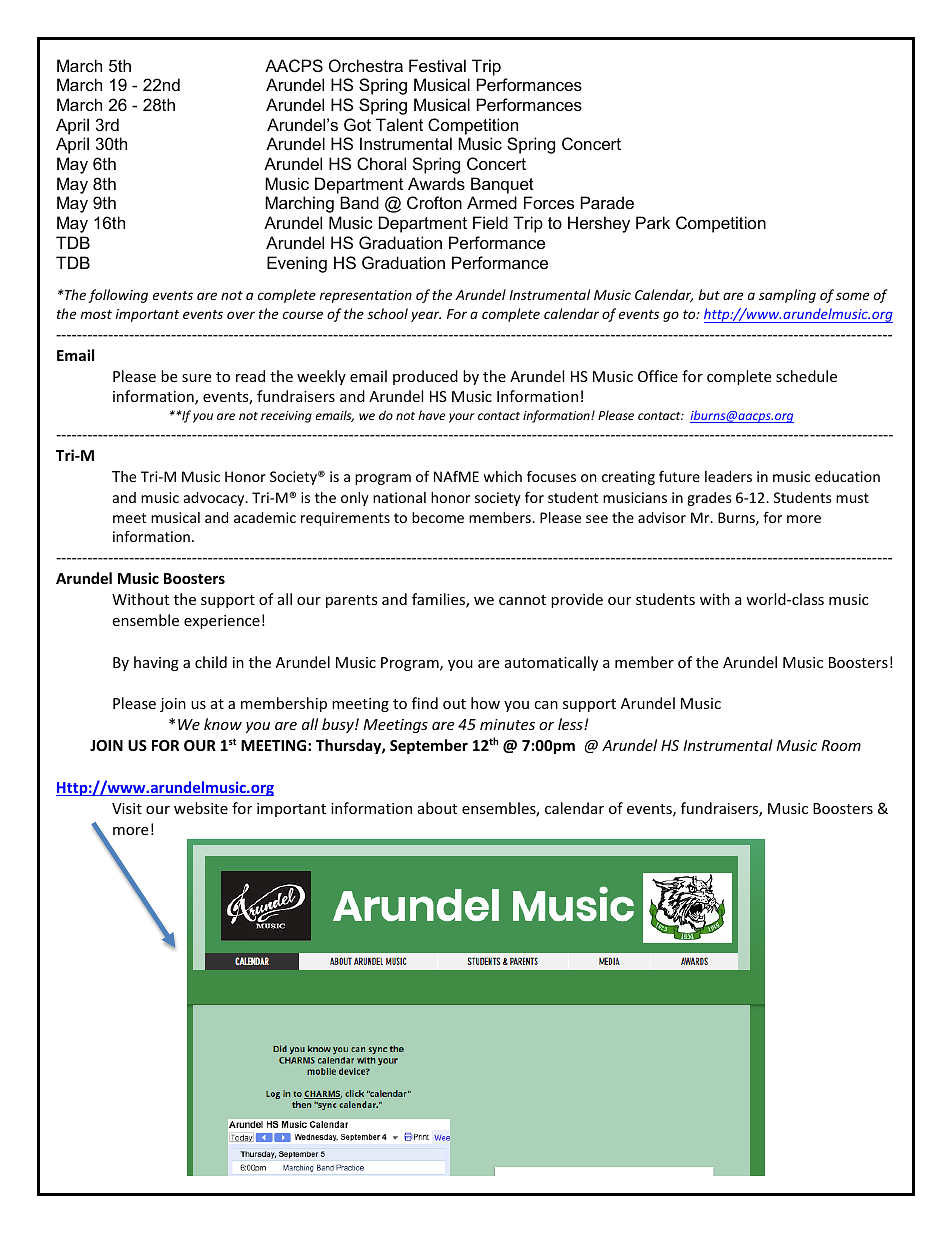 Image resolution: width=952 pixels, height=1233 pixels. Describe the element at coordinates (437, 65) in the screenshot. I see `Festival` at that location.
